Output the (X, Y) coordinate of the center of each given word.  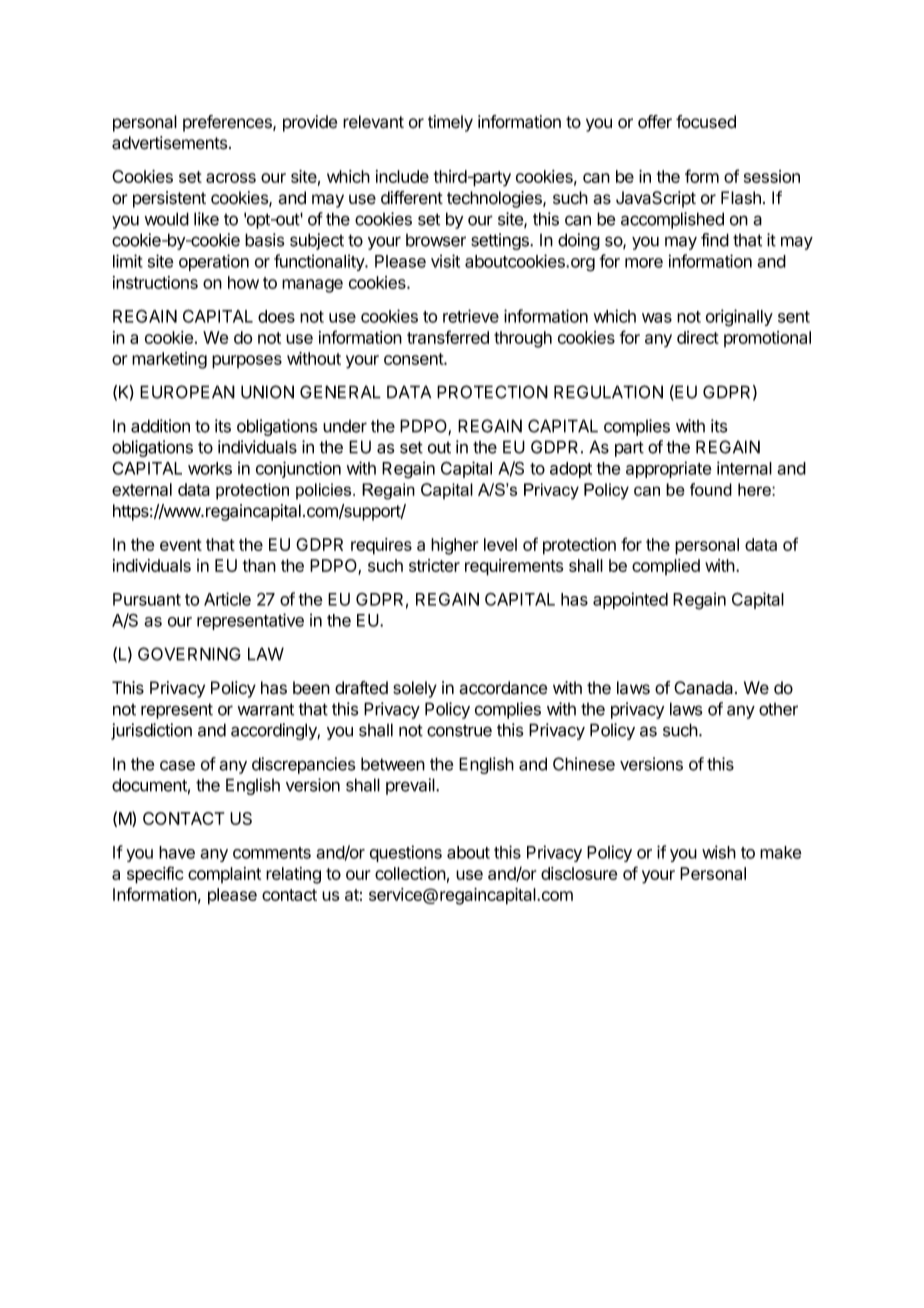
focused (706, 122)
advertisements (171, 143)
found (711, 489)
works (210, 468)
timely (450, 123)
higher (454, 546)
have (177, 852)
